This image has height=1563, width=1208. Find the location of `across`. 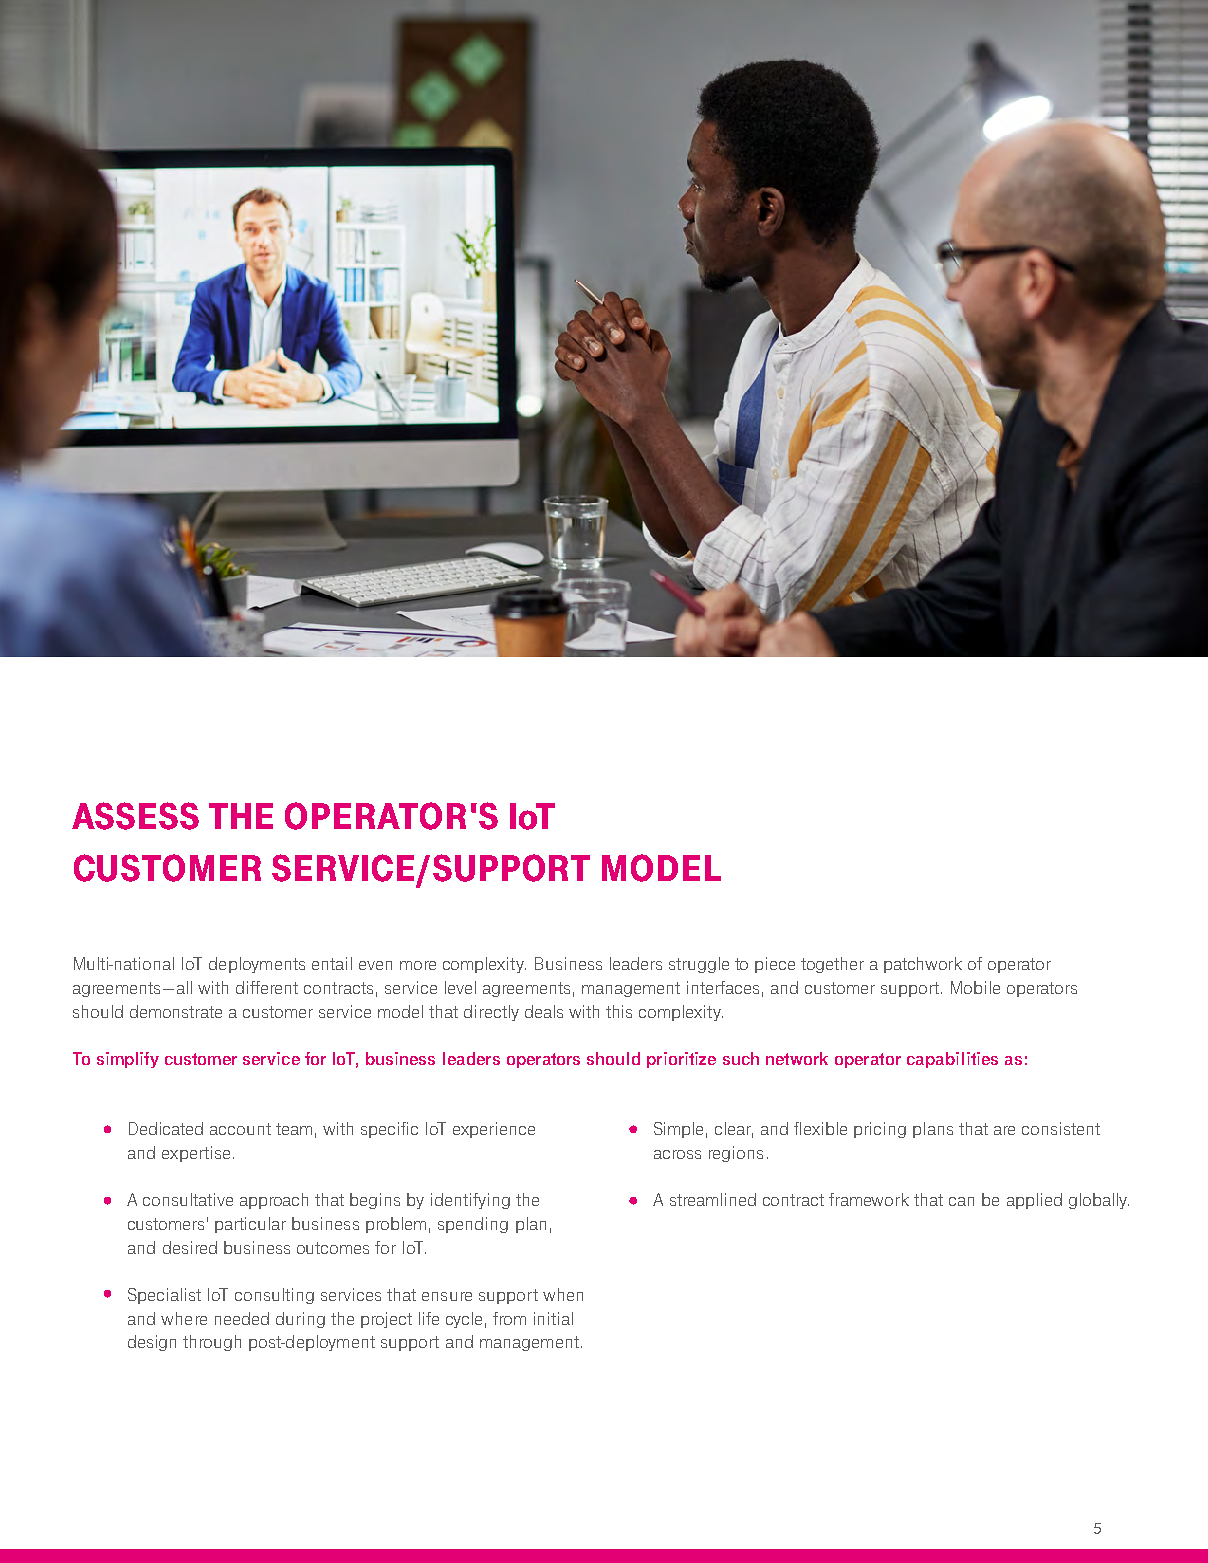

across is located at coordinates (677, 1154).
